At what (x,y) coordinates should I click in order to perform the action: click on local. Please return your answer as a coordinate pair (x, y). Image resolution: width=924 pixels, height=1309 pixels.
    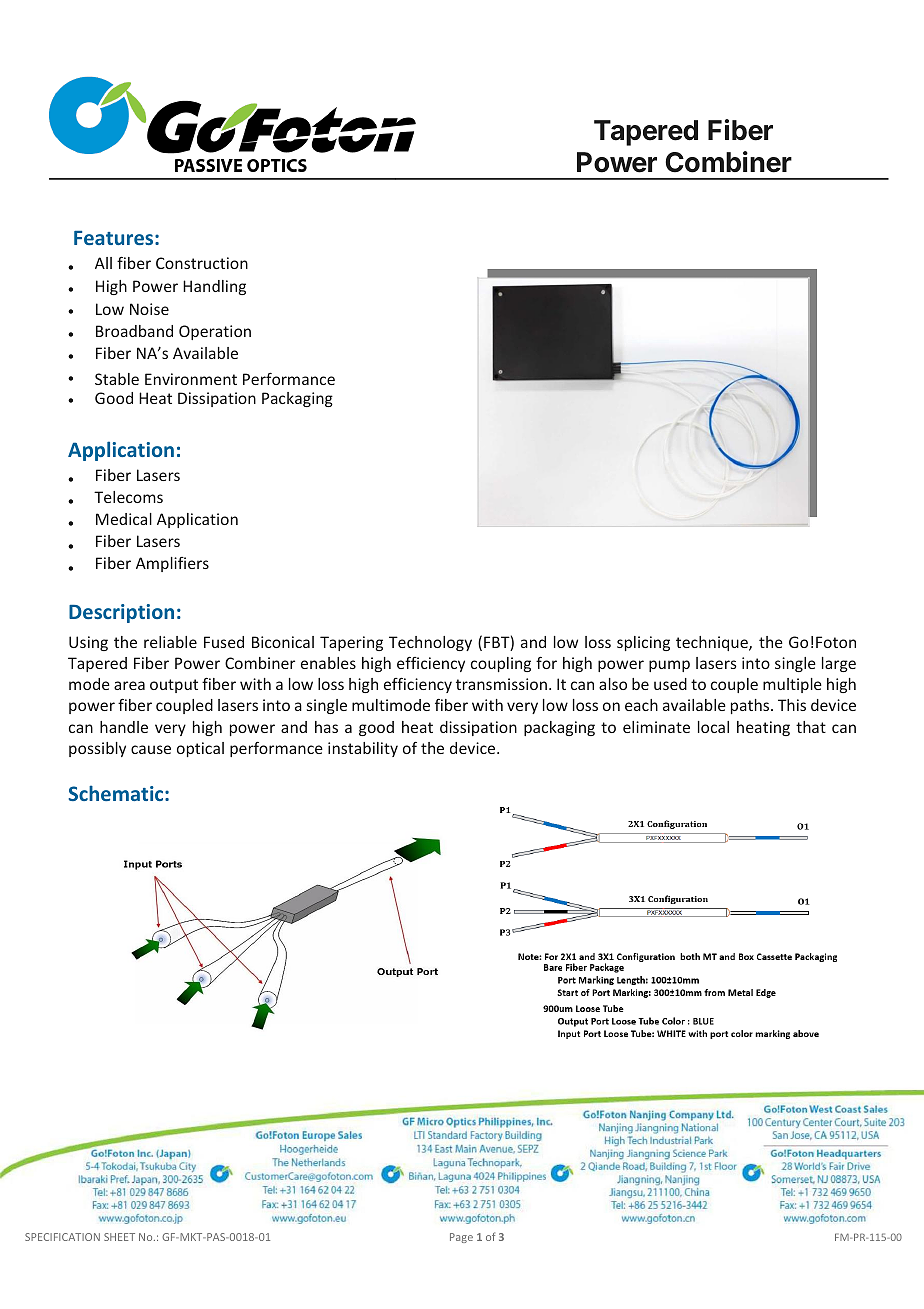
    Looking at the image, I should click on (713, 727).
